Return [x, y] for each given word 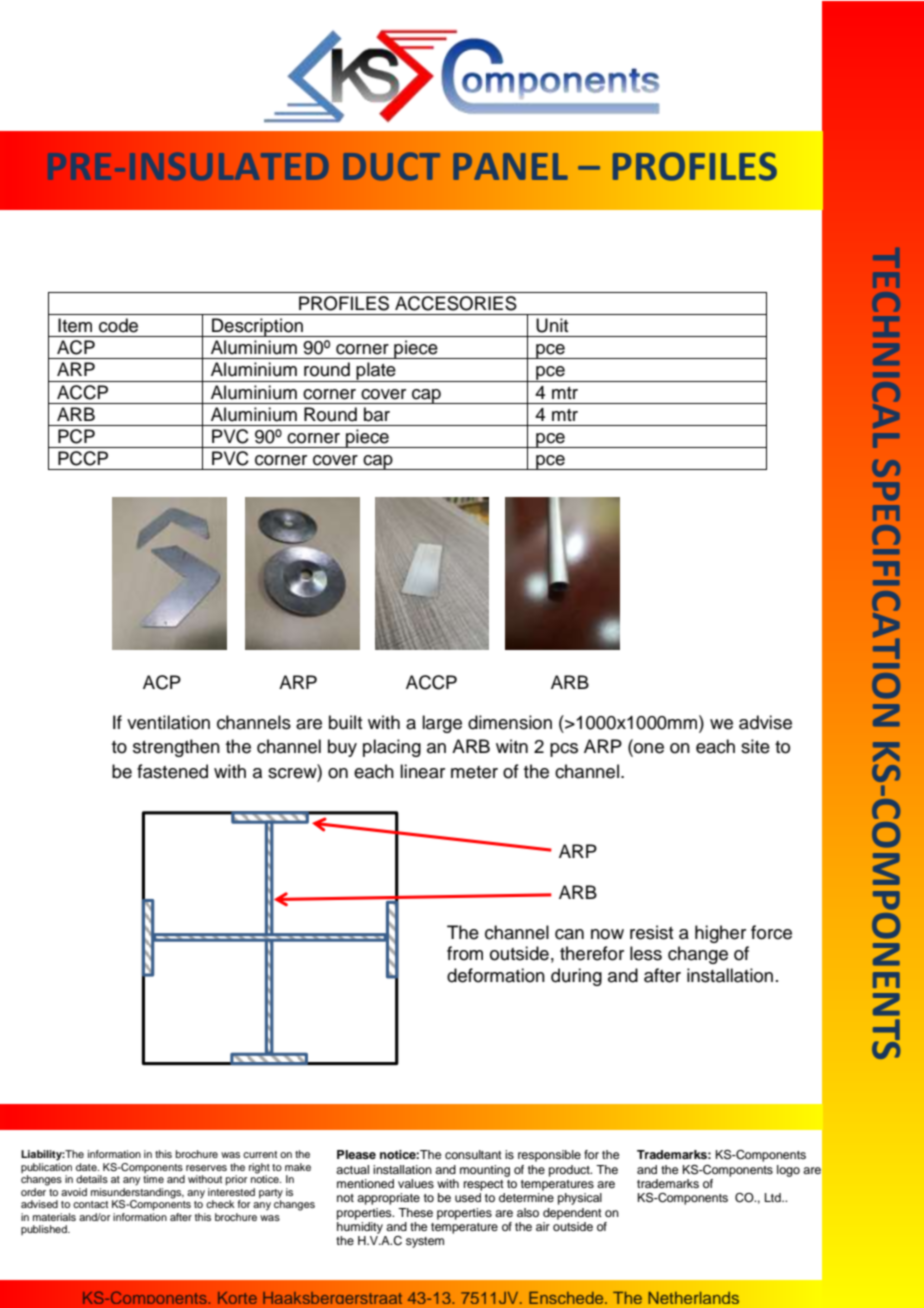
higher [720, 934]
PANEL [510, 166]
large [442, 724]
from [465, 953]
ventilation [168, 722]
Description [257, 327]
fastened [172, 771]
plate [376, 372]
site [755, 746]
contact [90, 1204]
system [425, 1242]
